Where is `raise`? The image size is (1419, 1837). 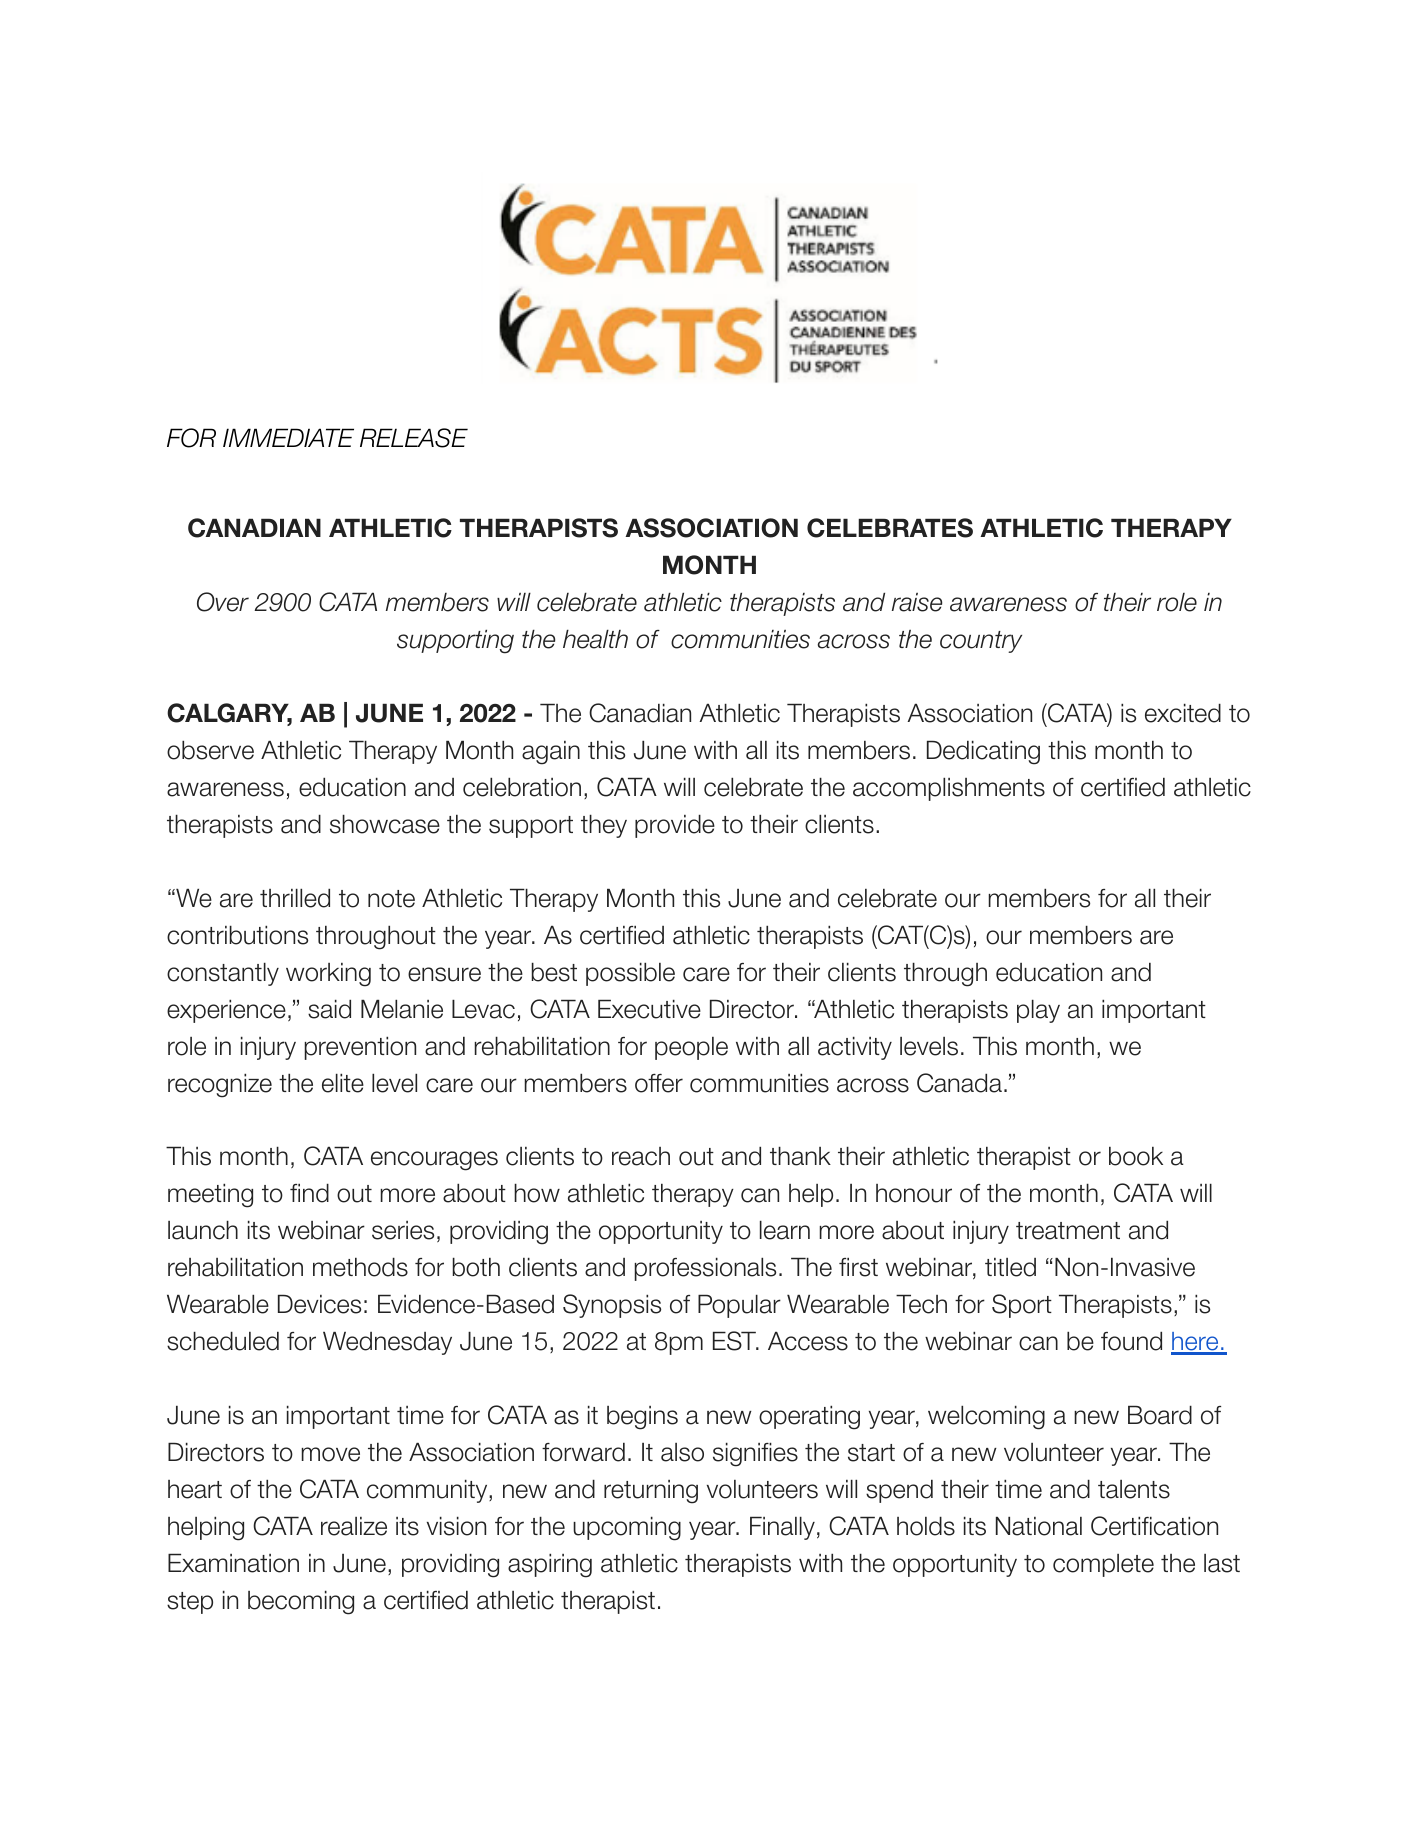
raise is located at coordinates (917, 602).
